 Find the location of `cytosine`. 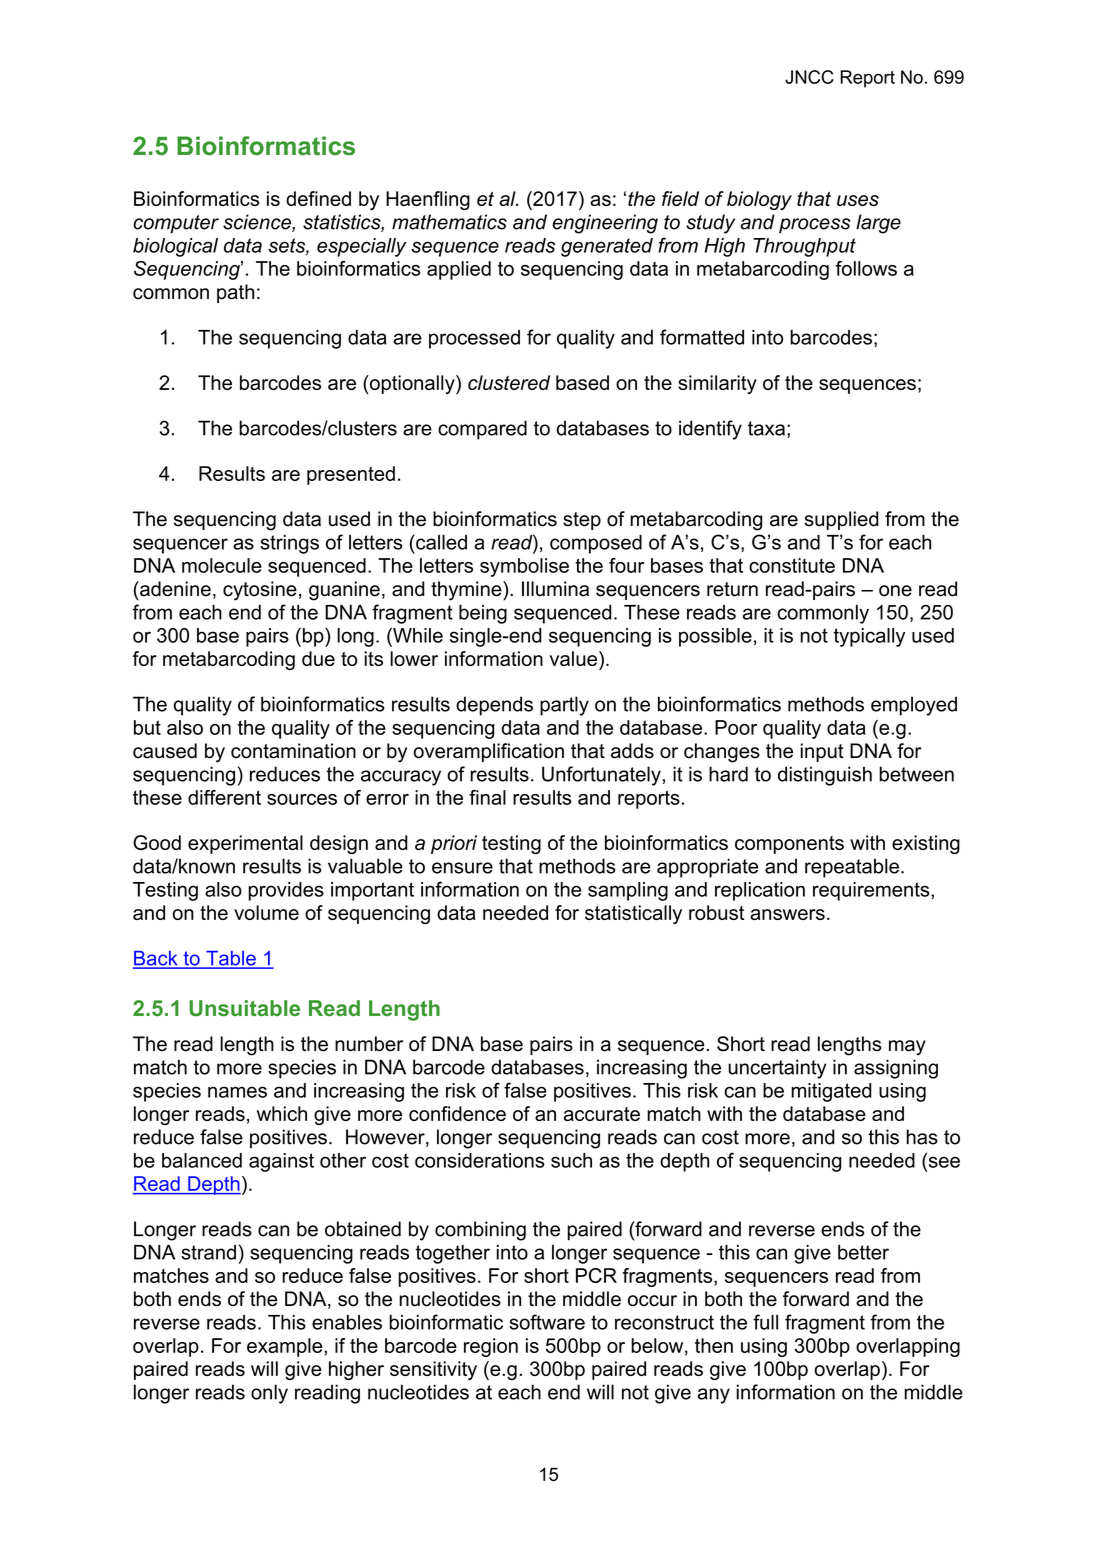

cytosine is located at coordinates (260, 591).
